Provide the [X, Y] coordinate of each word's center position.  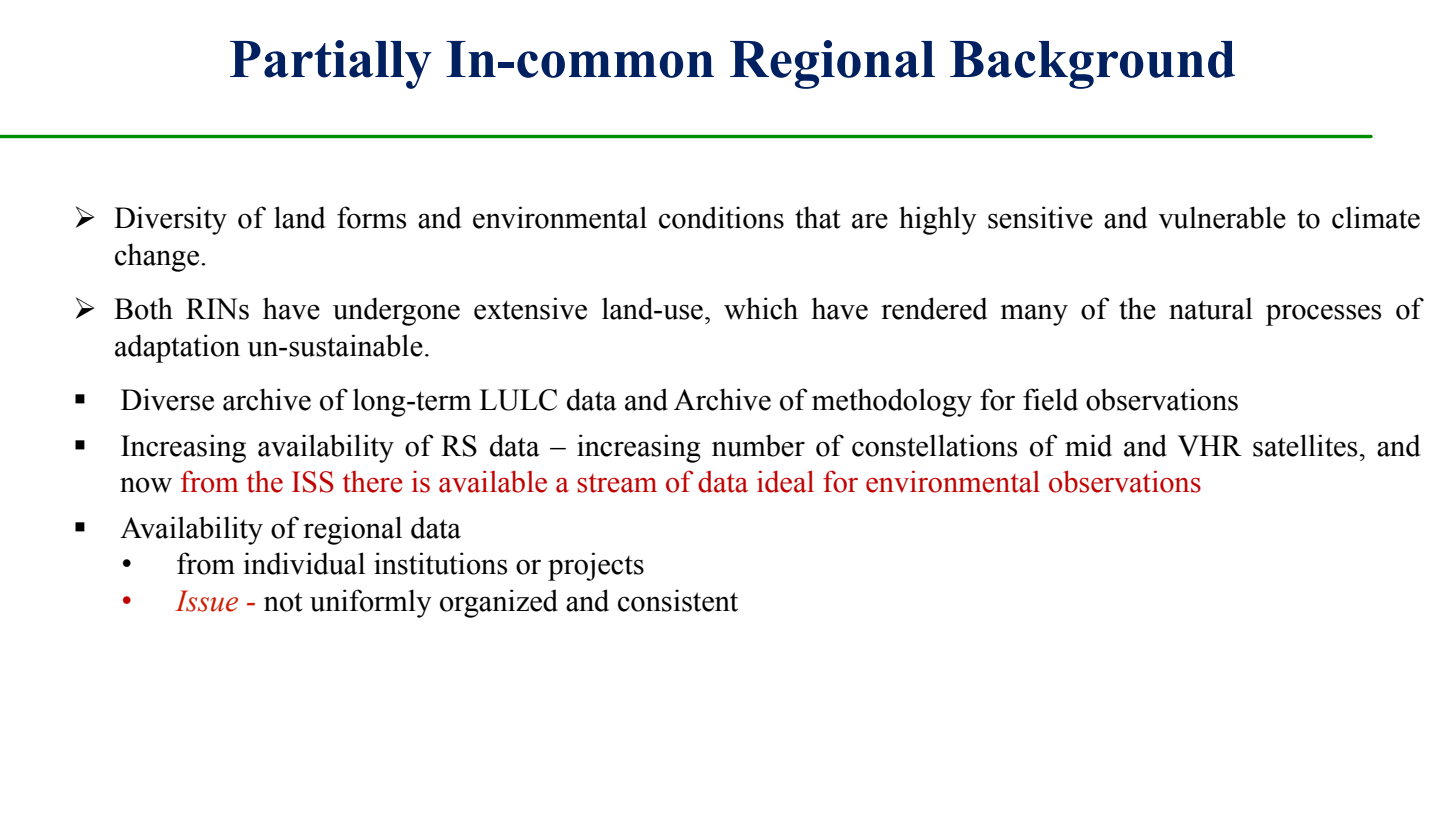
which [761, 308]
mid [1088, 445]
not [283, 602]
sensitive [1040, 217]
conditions [721, 217]
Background [1092, 65]
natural [1211, 308]
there [373, 482]
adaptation [177, 348]
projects [596, 566]
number [758, 445]
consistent [678, 600]
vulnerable [1222, 217]
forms [371, 217]
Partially [331, 64]
